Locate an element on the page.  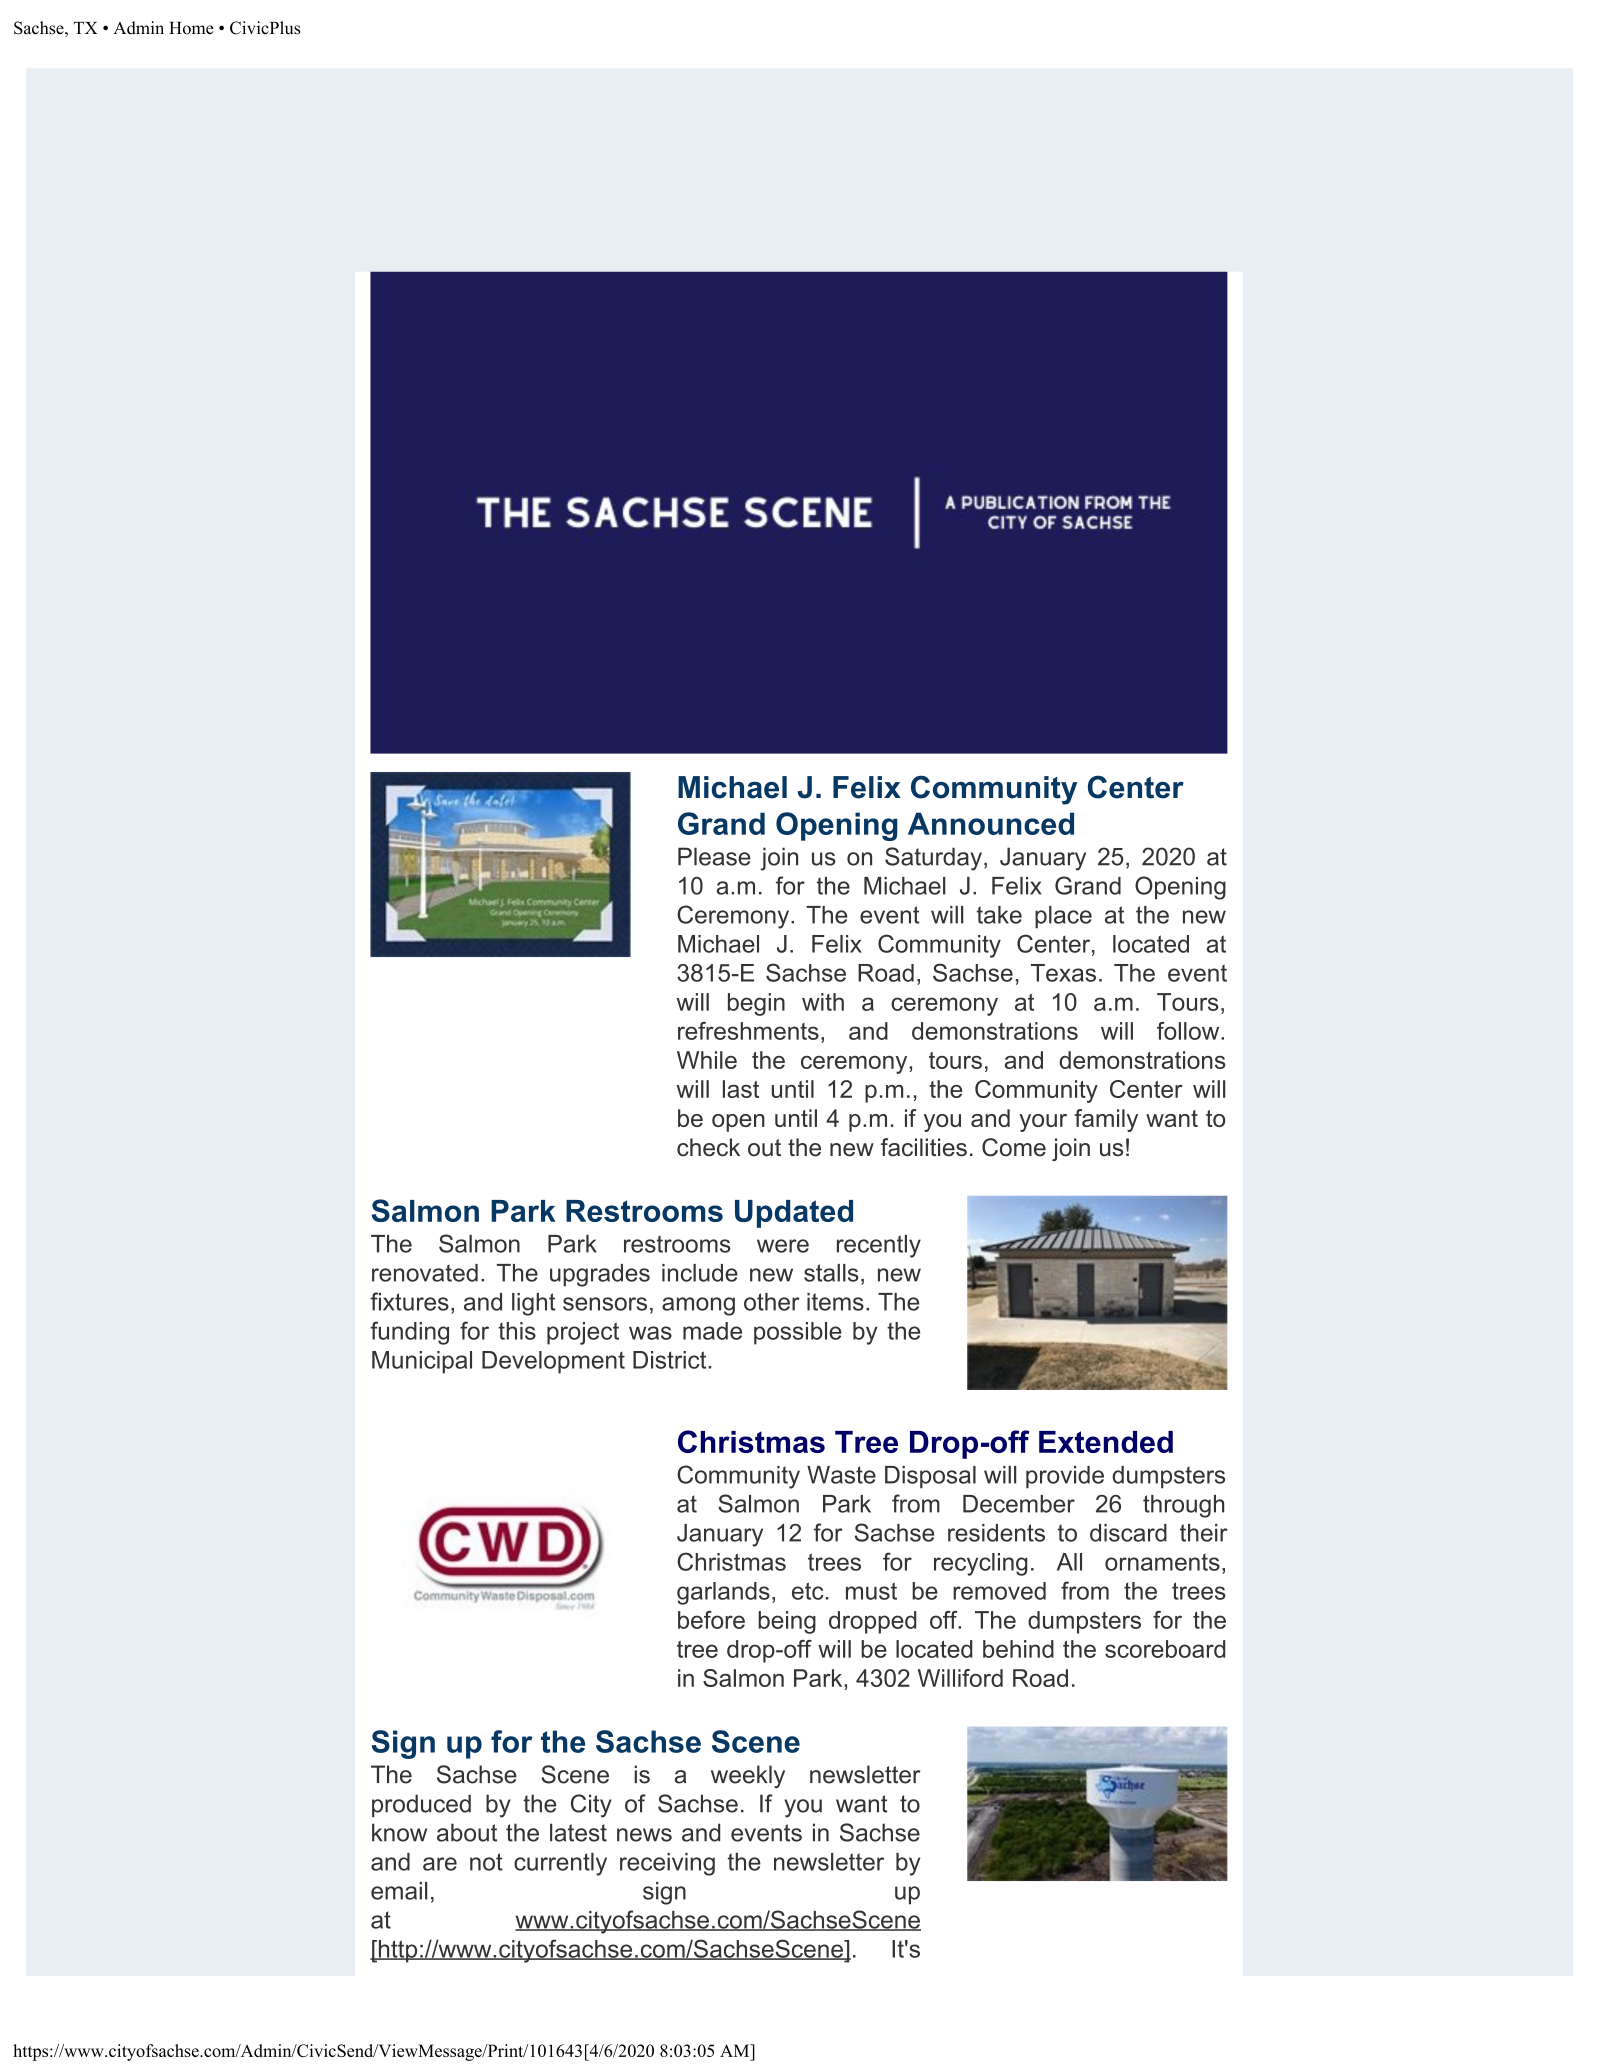
behind is located at coordinates (1018, 1649).
